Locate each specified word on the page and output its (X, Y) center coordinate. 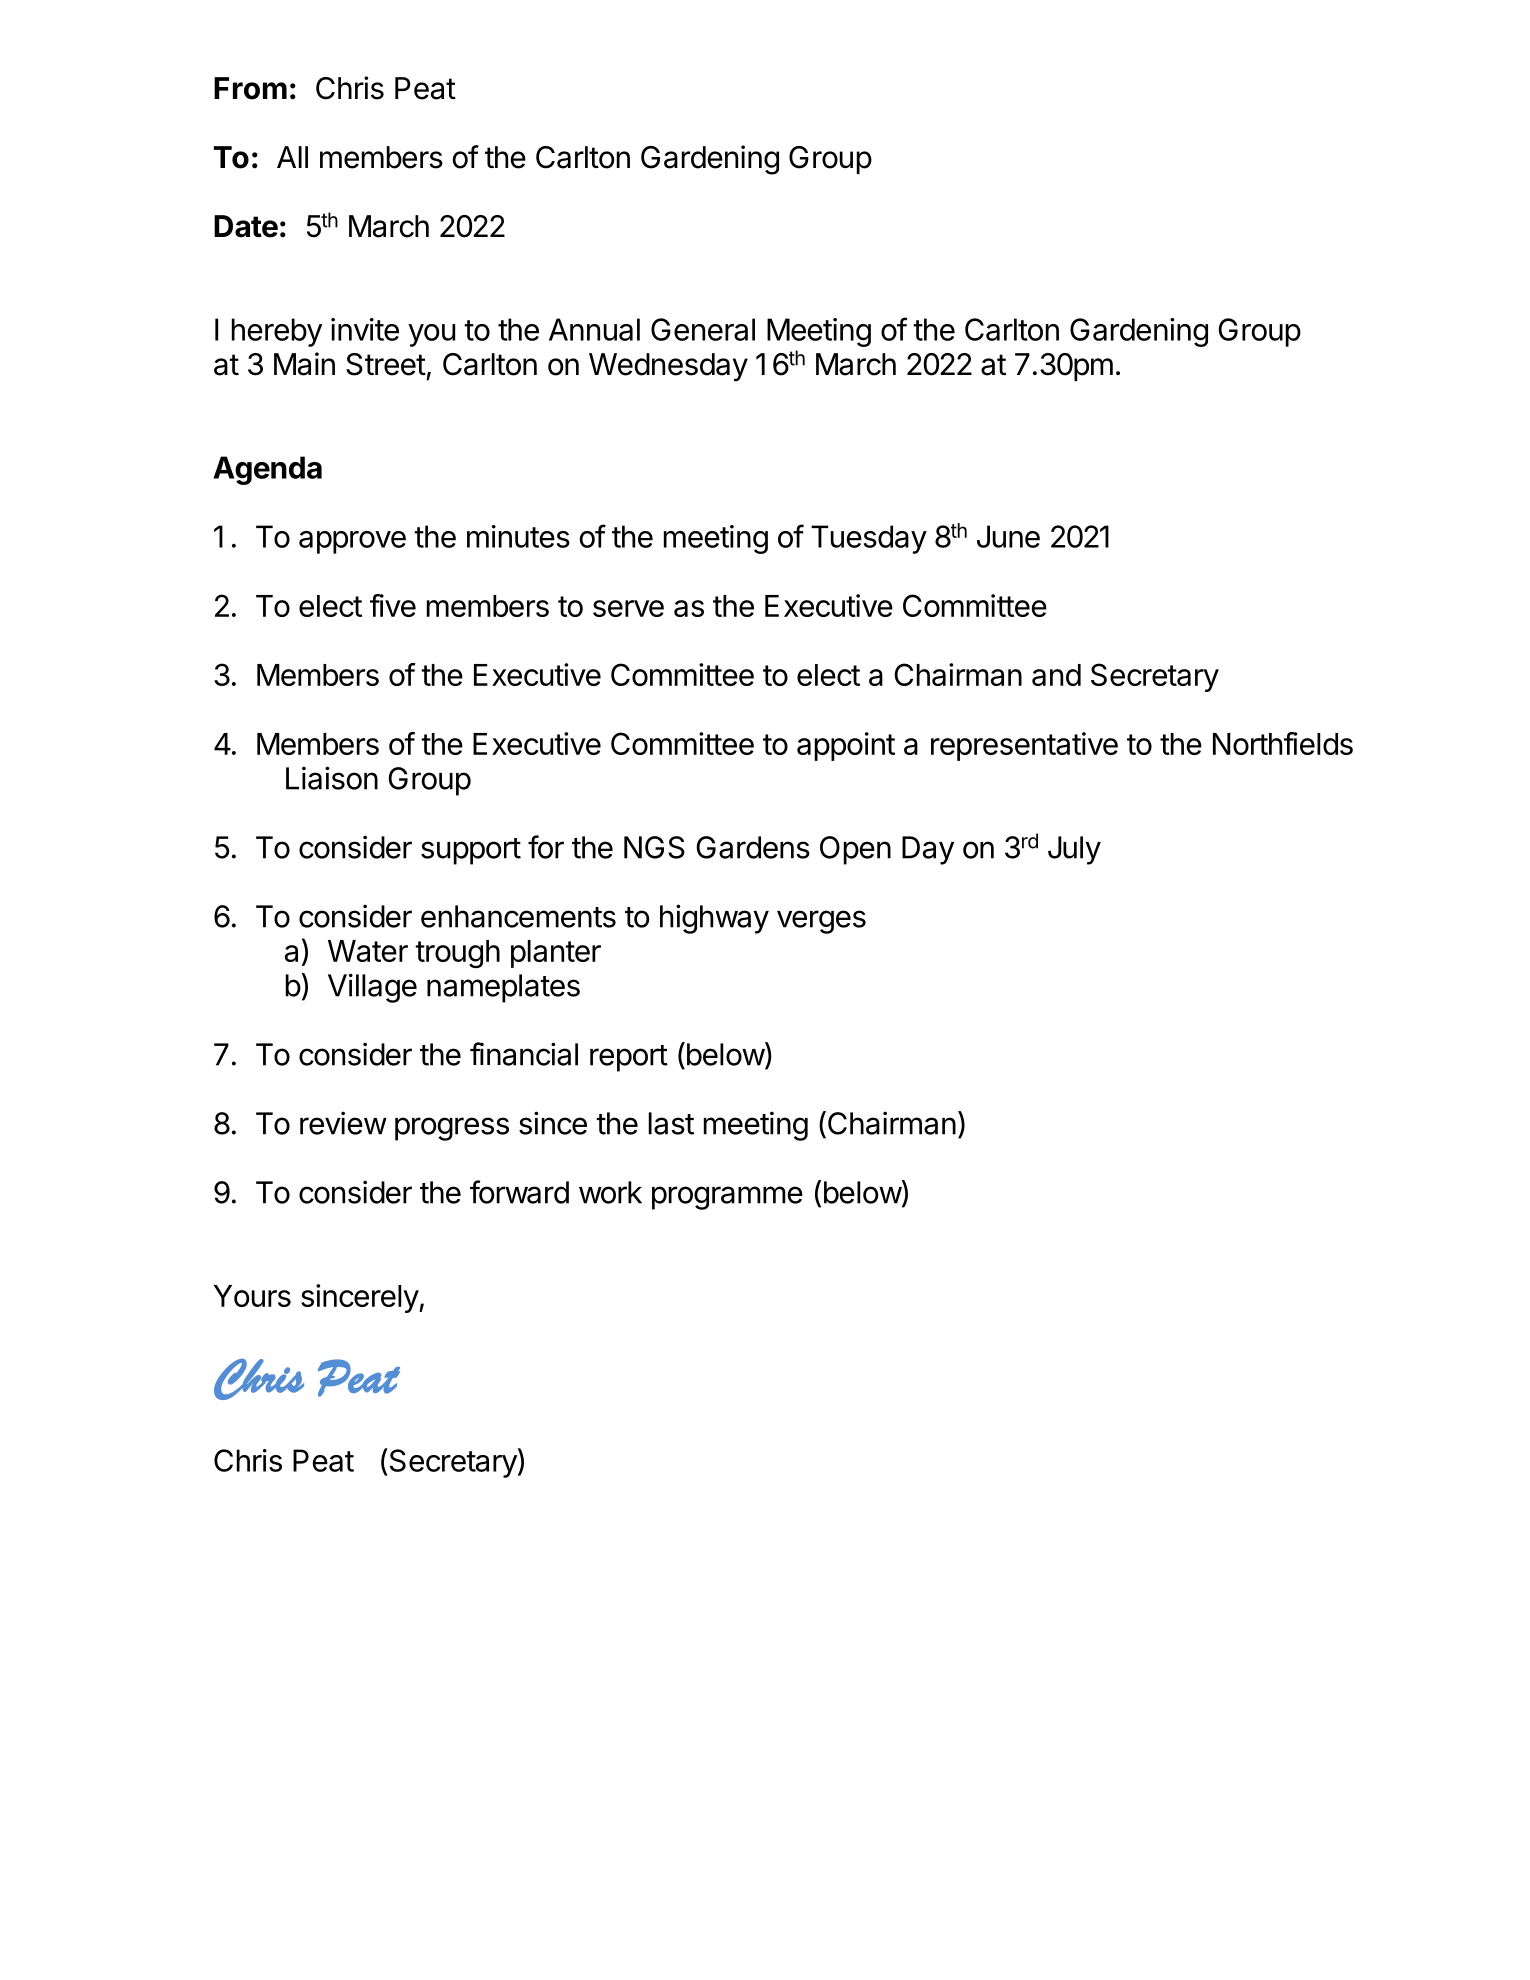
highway (714, 919)
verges (821, 922)
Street (386, 364)
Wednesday (668, 367)
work (610, 1192)
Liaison (332, 778)
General (703, 329)
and (1056, 675)
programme (727, 1198)
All (292, 157)
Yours (252, 1296)
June (1008, 536)
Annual (594, 329)
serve (628, 608)
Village (372, 988)
